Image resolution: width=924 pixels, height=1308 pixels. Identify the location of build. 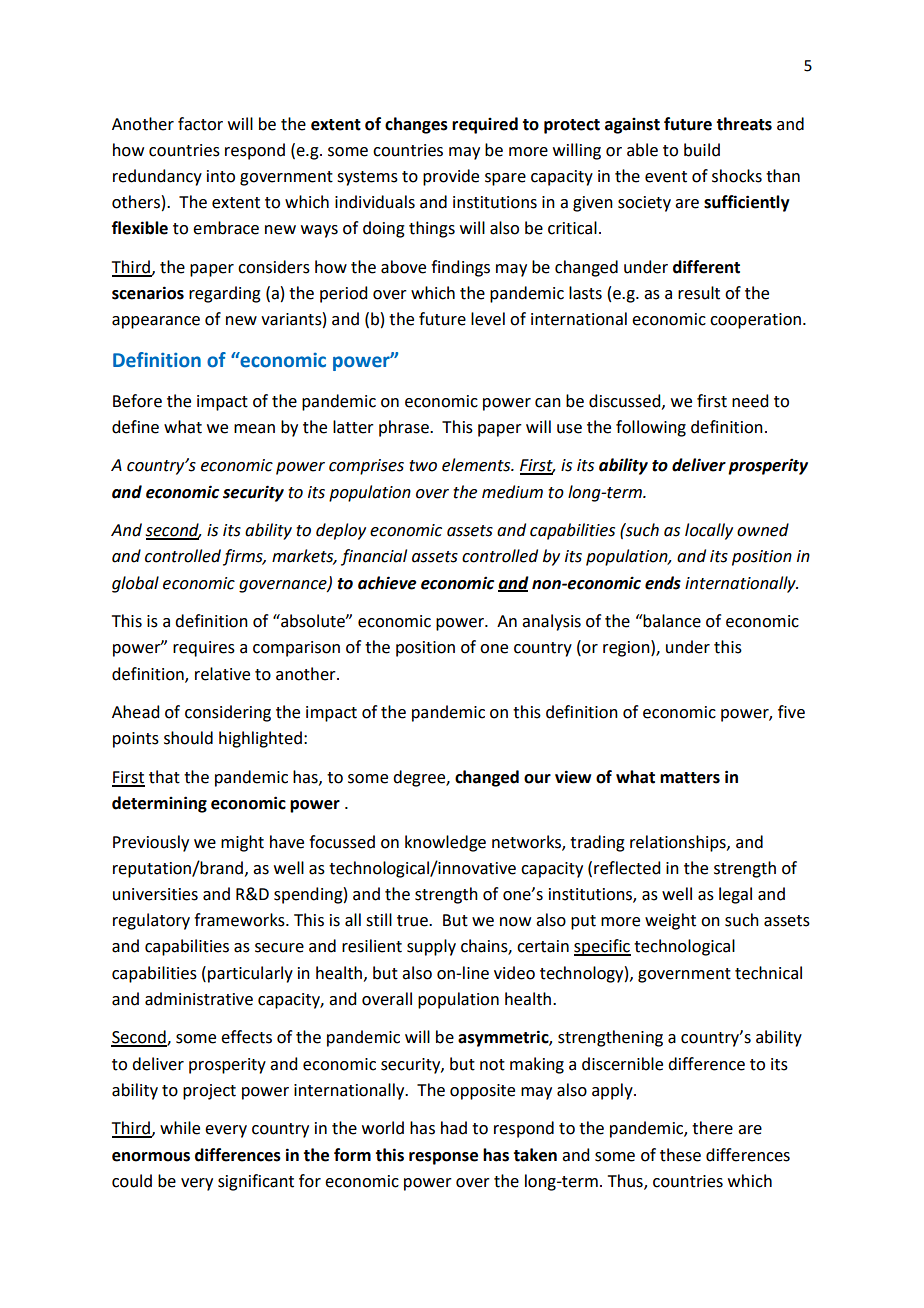
(702, 150).
